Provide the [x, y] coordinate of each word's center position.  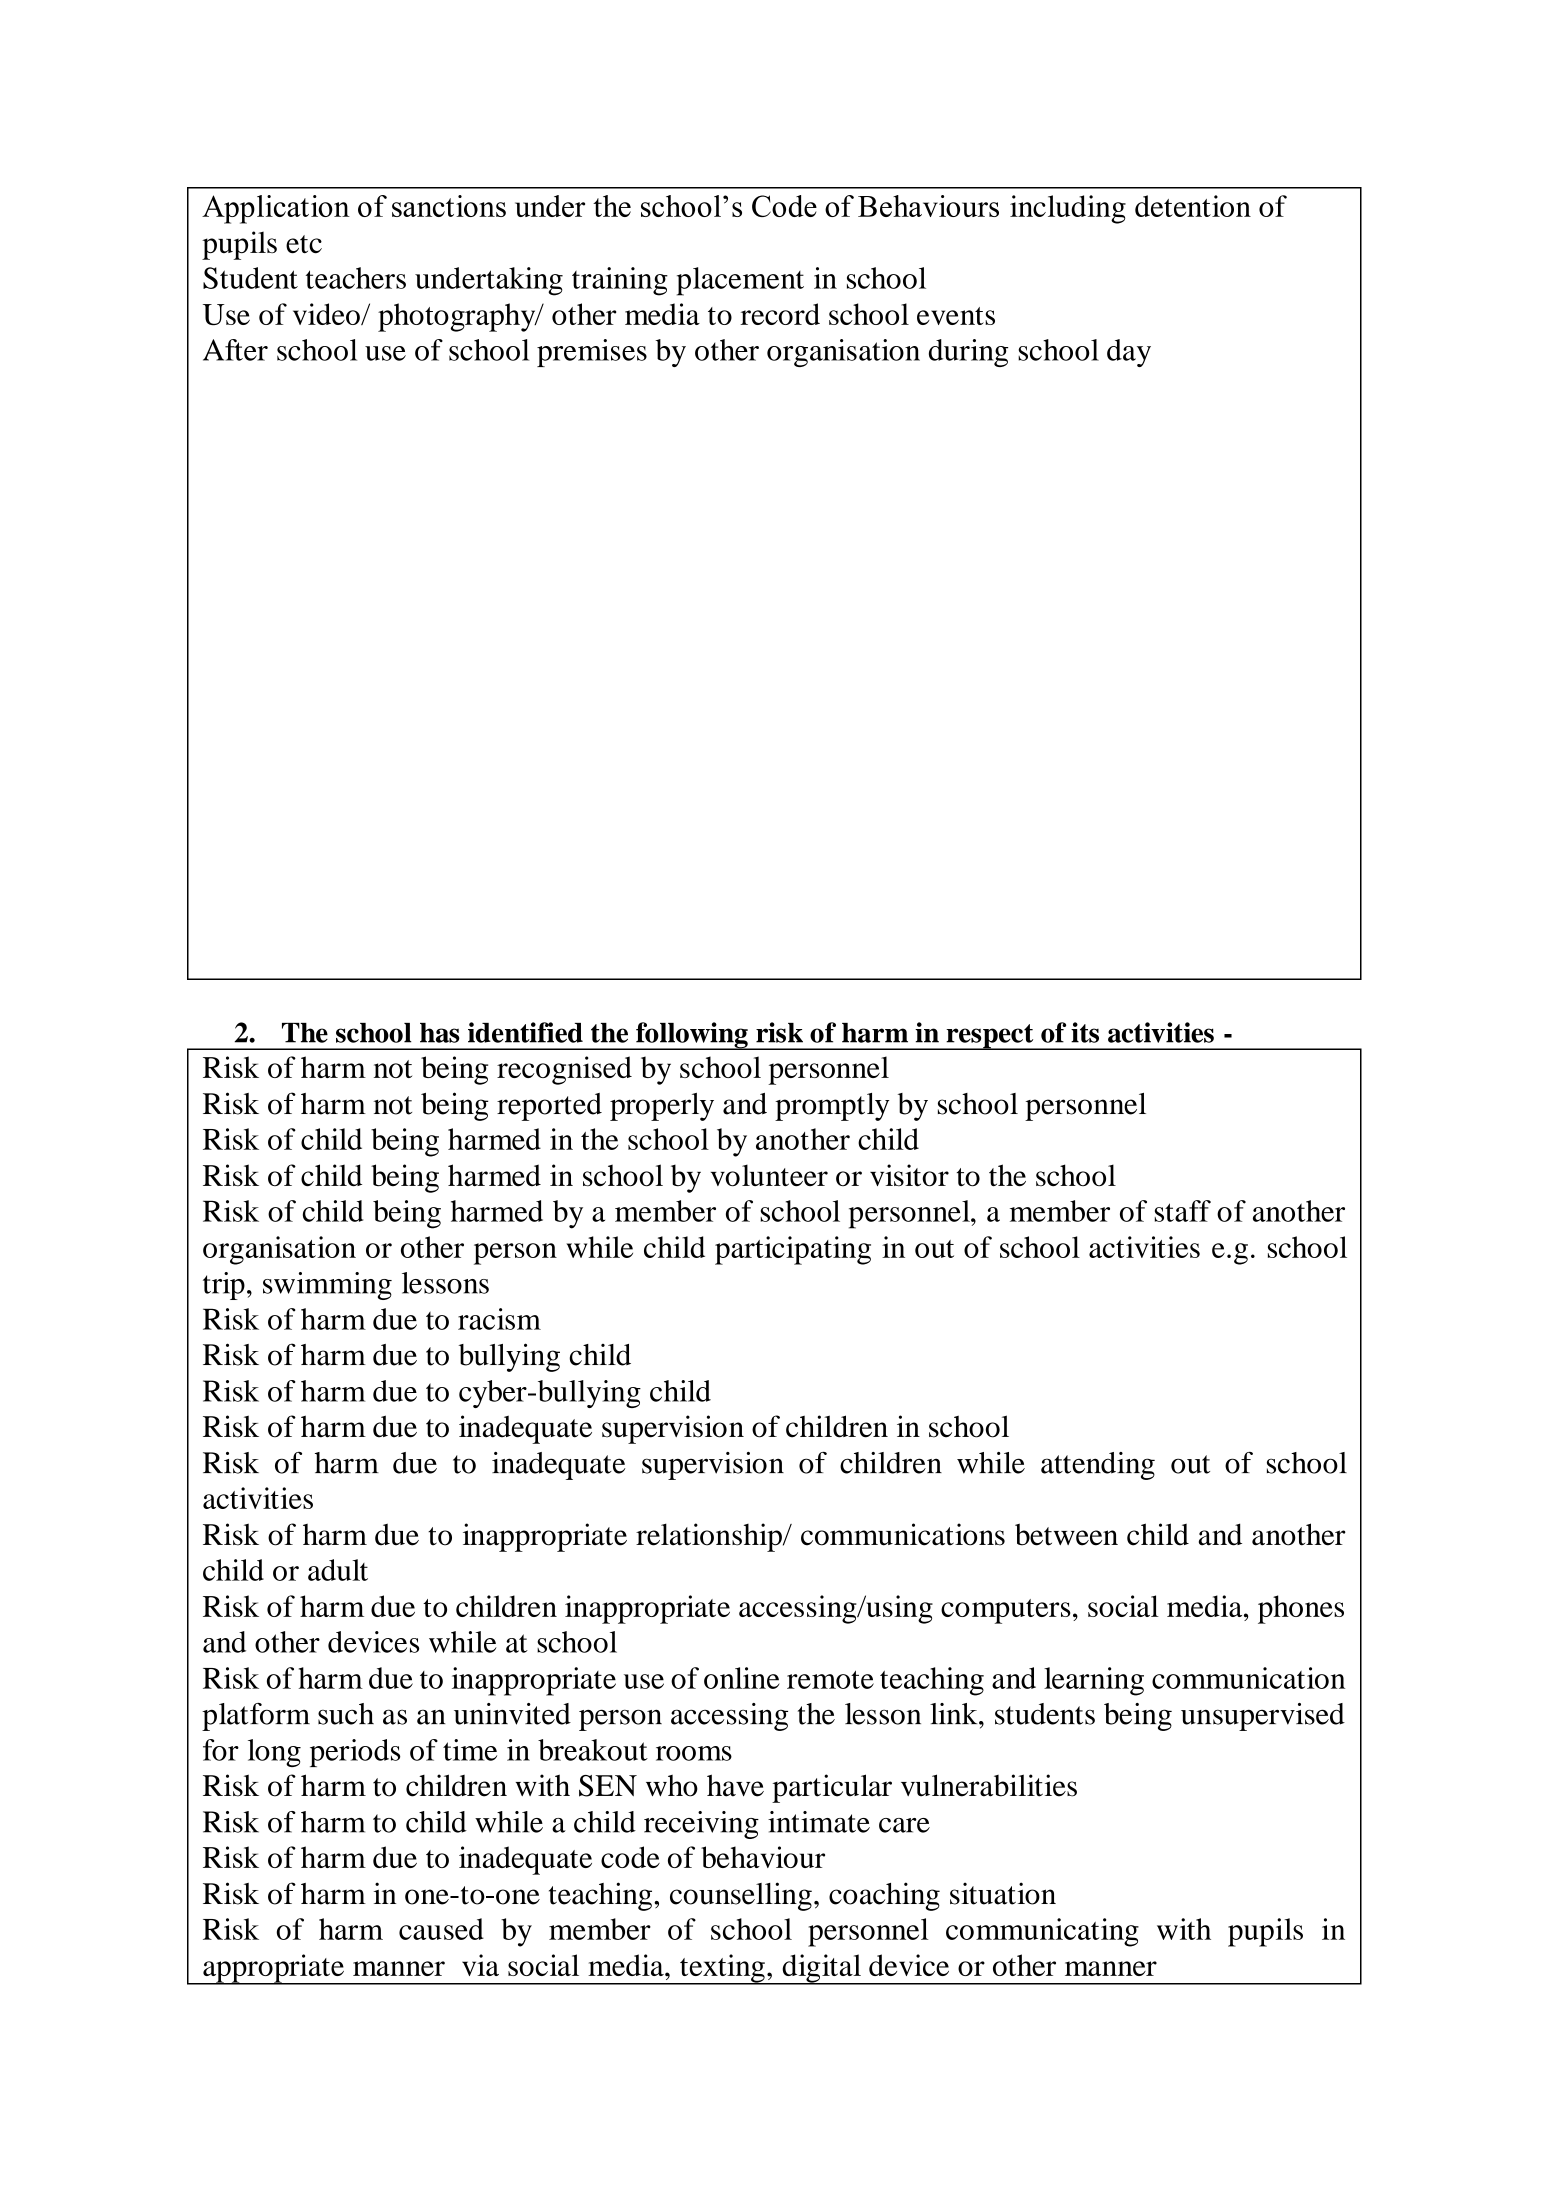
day [1129, 353]
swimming [327, 1286]
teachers [356, 278]
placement [740, 281]
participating [793, 1250]
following [692, 1036]
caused [441, 1929]
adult [338, 1570]
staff [1183, 1211]
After [235, 350]
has [440, 1033]
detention [1193, 206]
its [1085, 1032]
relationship [710, 1537]
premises [592, 353]
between [1066, 1534]
